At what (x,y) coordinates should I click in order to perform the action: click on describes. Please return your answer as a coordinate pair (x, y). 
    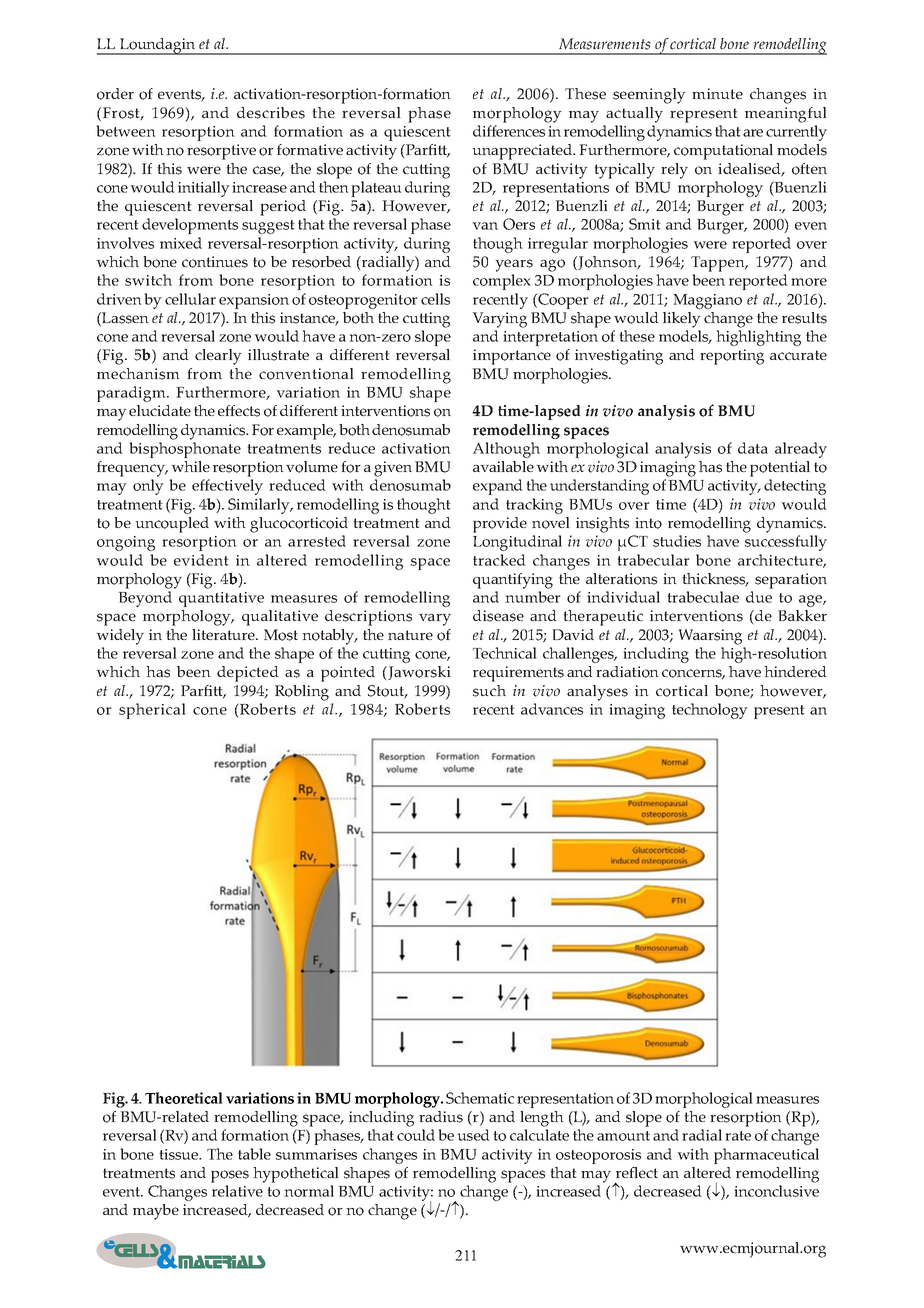
    Looking at the image, I should click on (271, 113).
